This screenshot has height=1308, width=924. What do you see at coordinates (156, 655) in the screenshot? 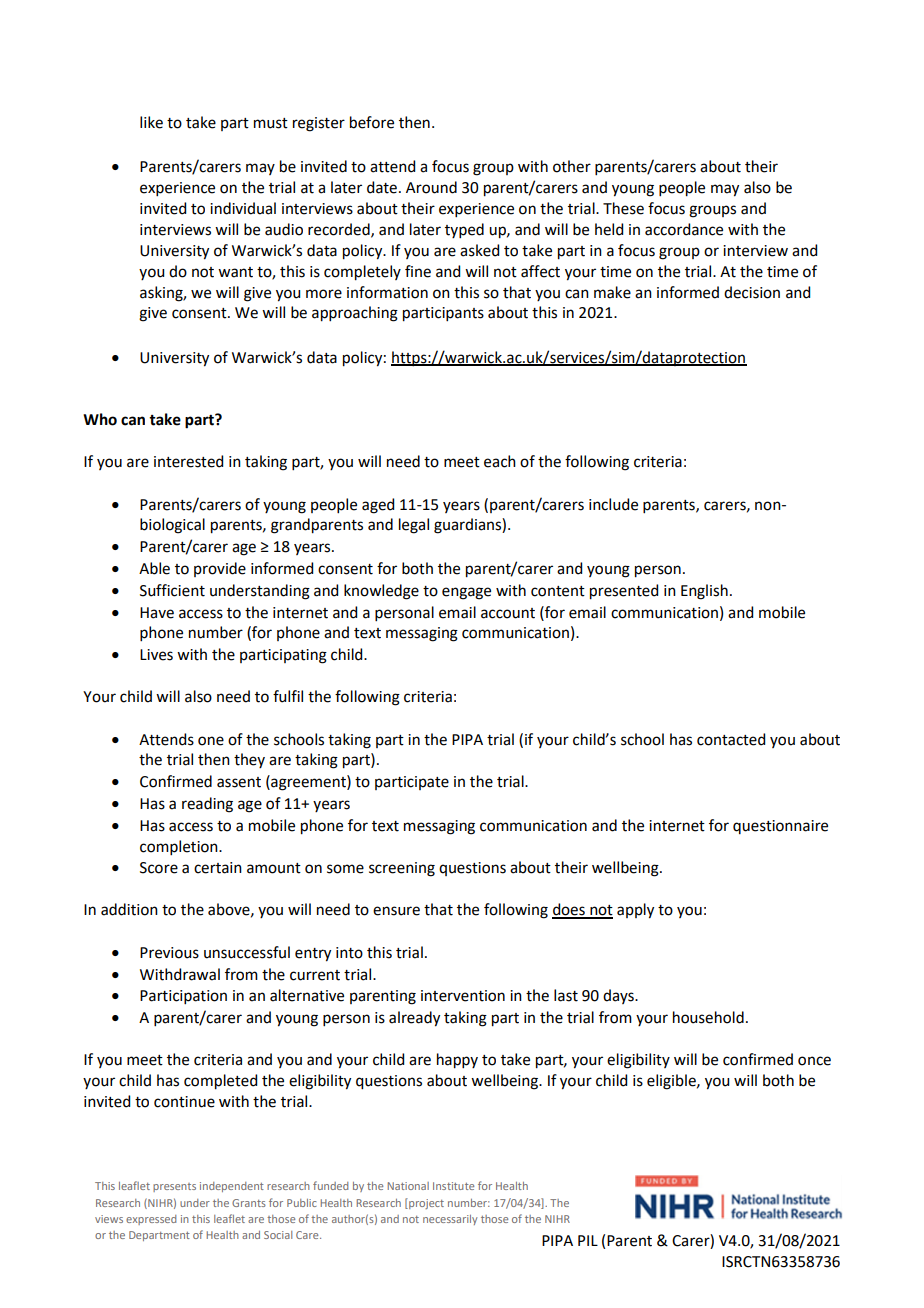
I see `Lives` at bounding box center [156, 655].
